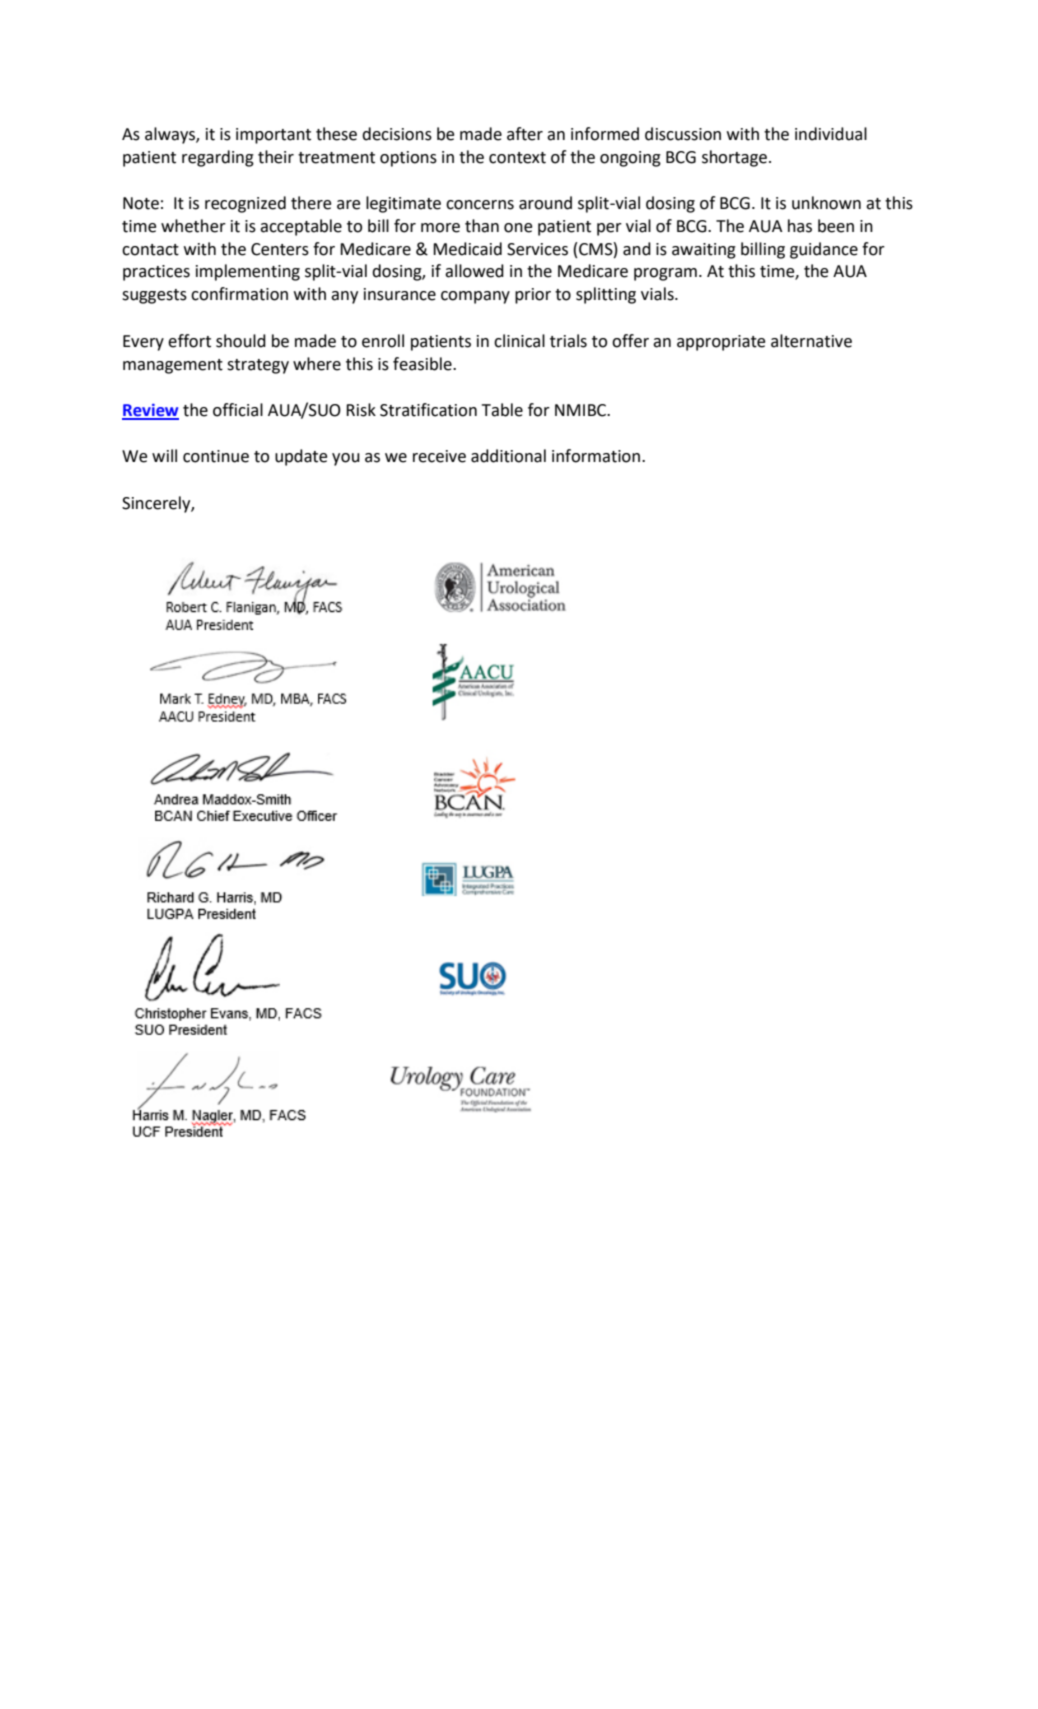 The height and width of the screenshot is (1709, 1038). What do you see at coordinates (721, 343) in the screenshot?
I see `appropriate` at bounding box center [721, 343].
